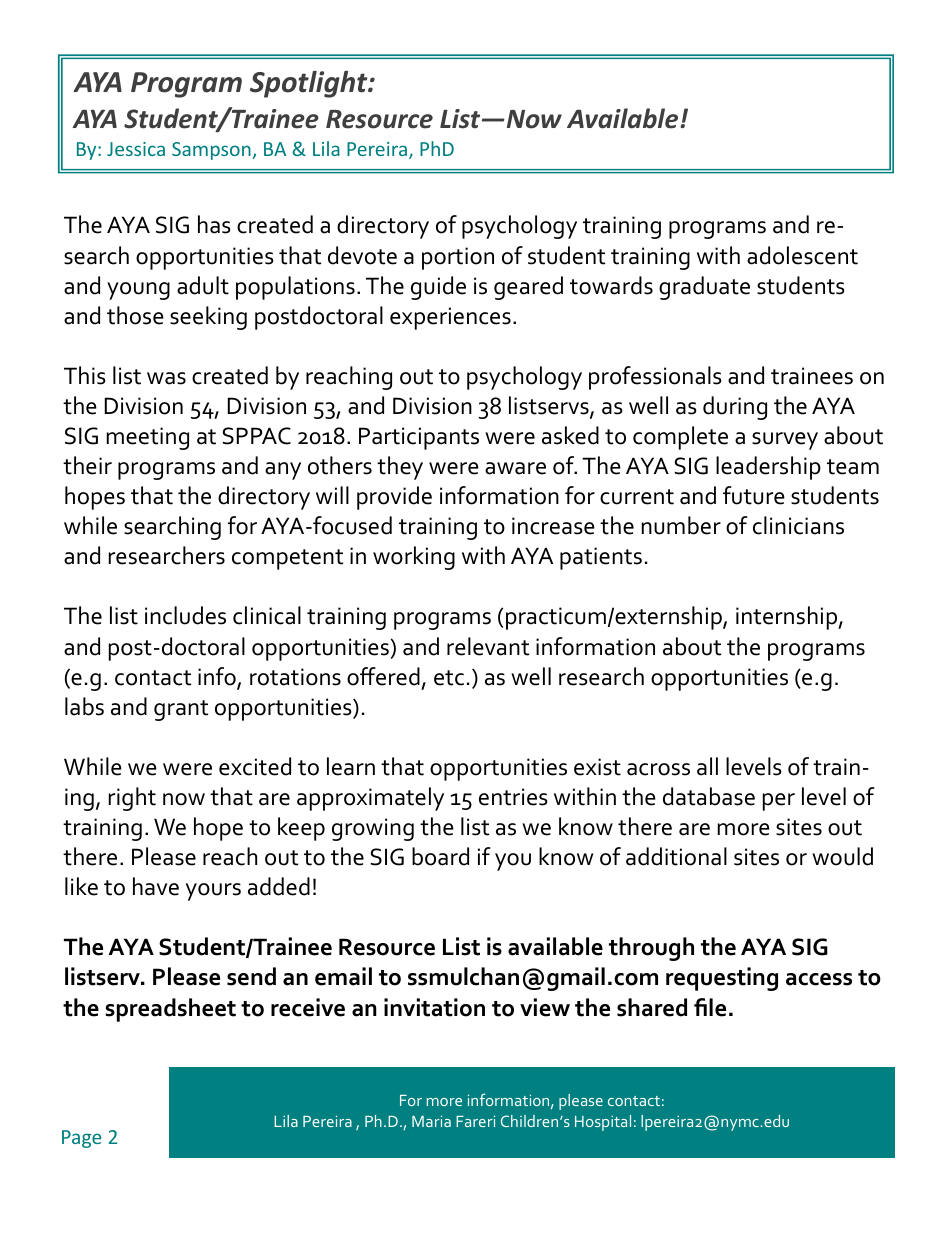 This screenshot has width=952, height=1233. Describe the element at coordinates (185, 615) in the screenshot. I see `includes` at that location.
